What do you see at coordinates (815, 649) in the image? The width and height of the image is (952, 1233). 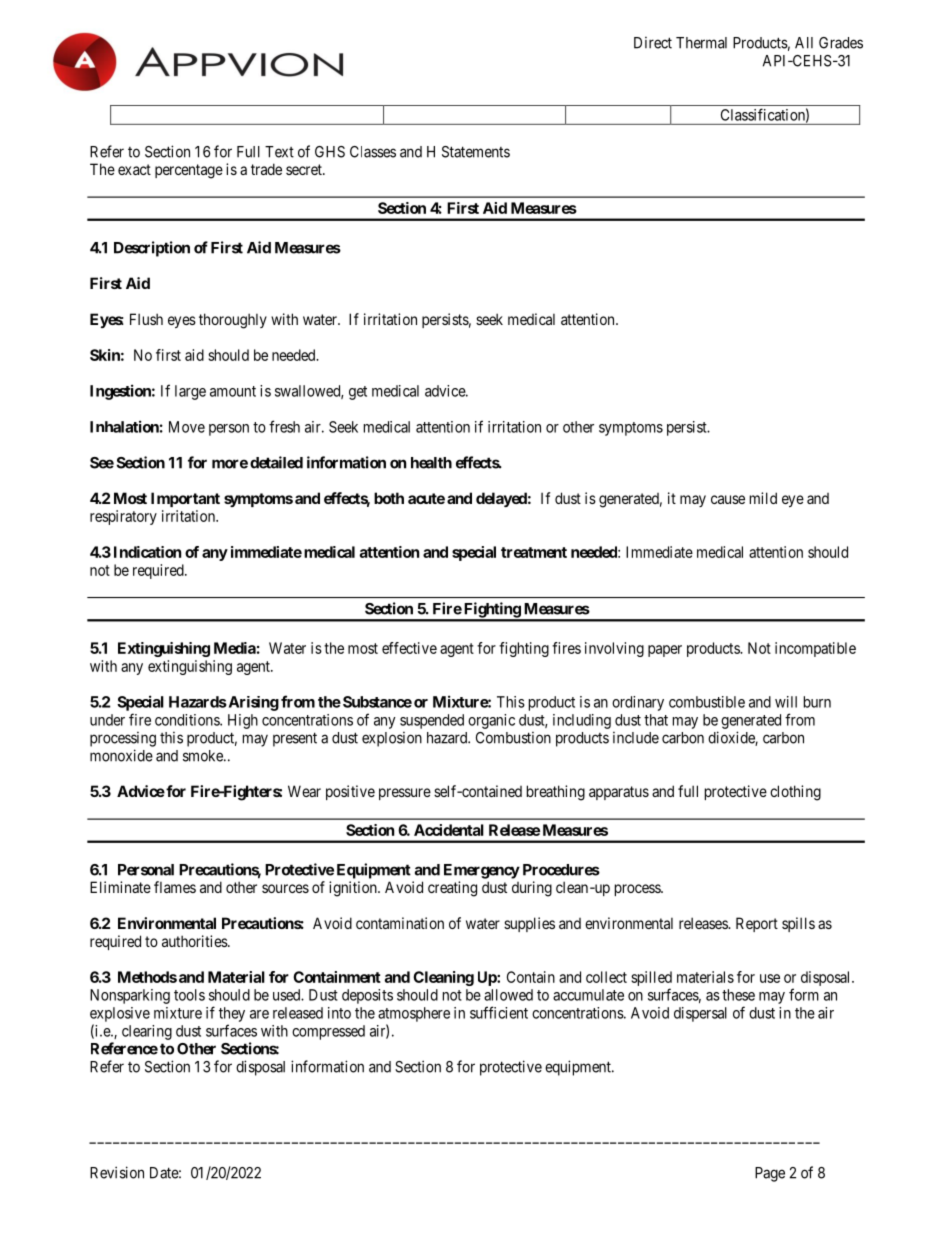 I see `incompatible` at bounding box center [815, 649].
